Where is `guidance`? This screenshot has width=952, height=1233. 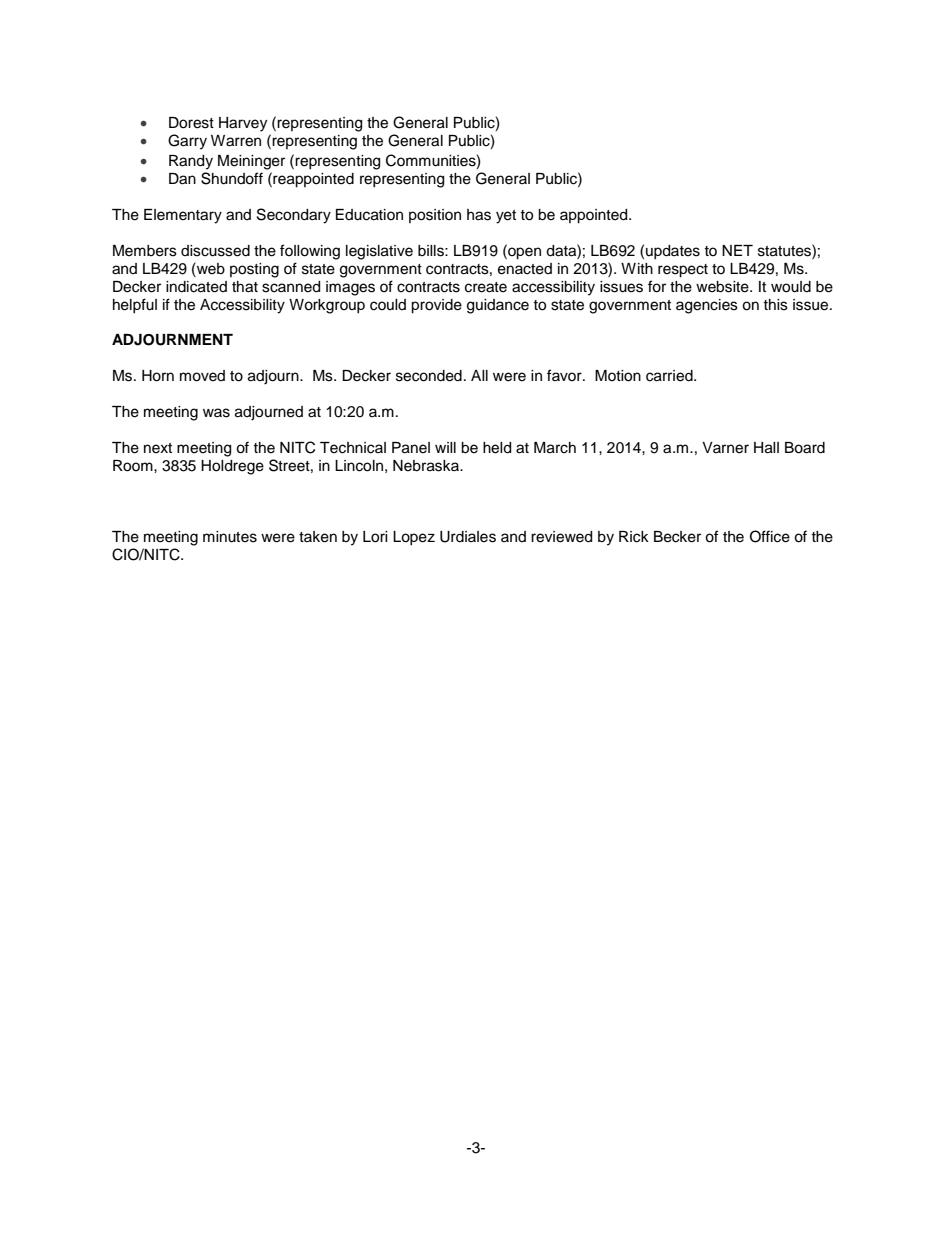
guidance is located at coordinates (498, 306).
